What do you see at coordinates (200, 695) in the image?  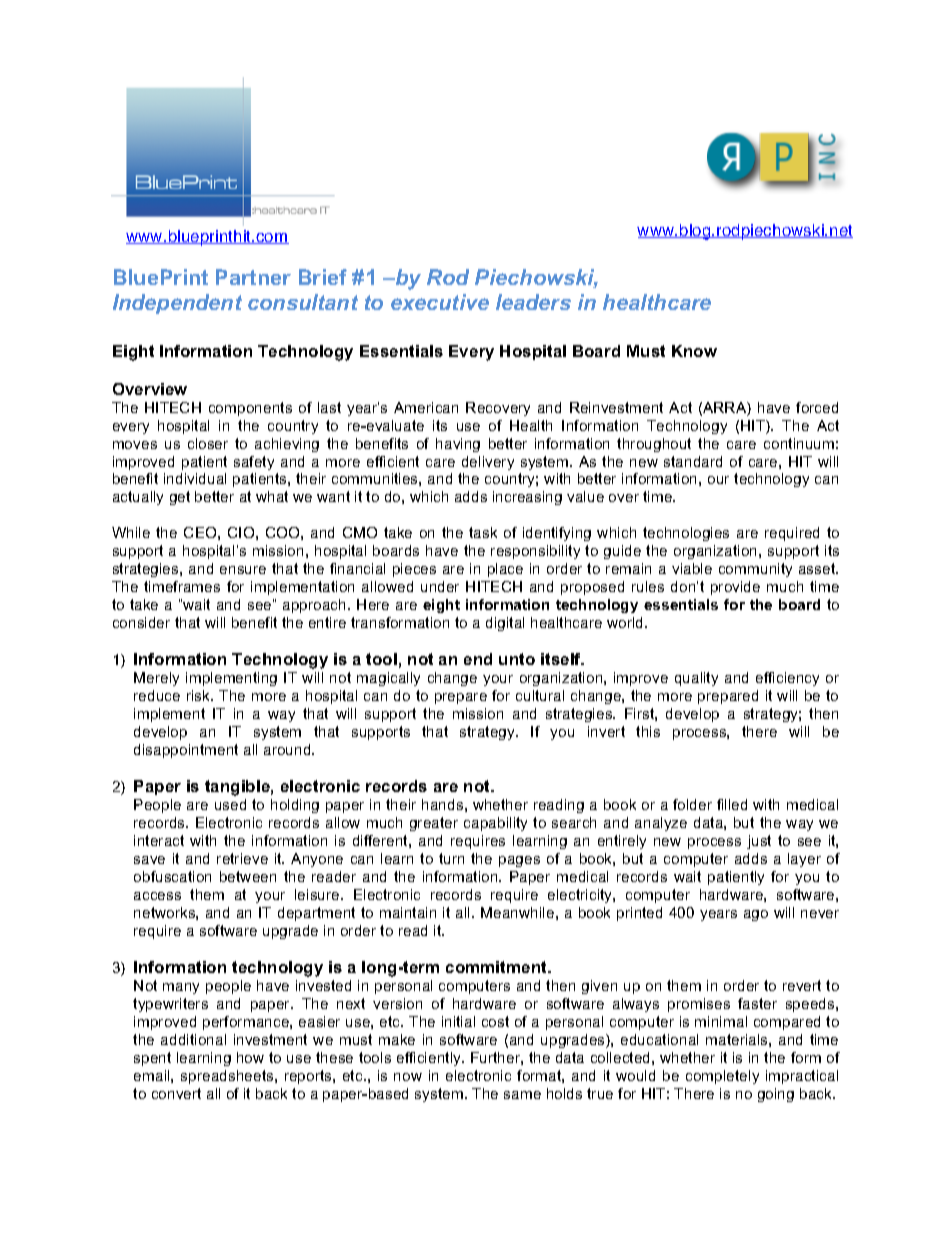 I see `risk` at bounding box center [200, 695].
